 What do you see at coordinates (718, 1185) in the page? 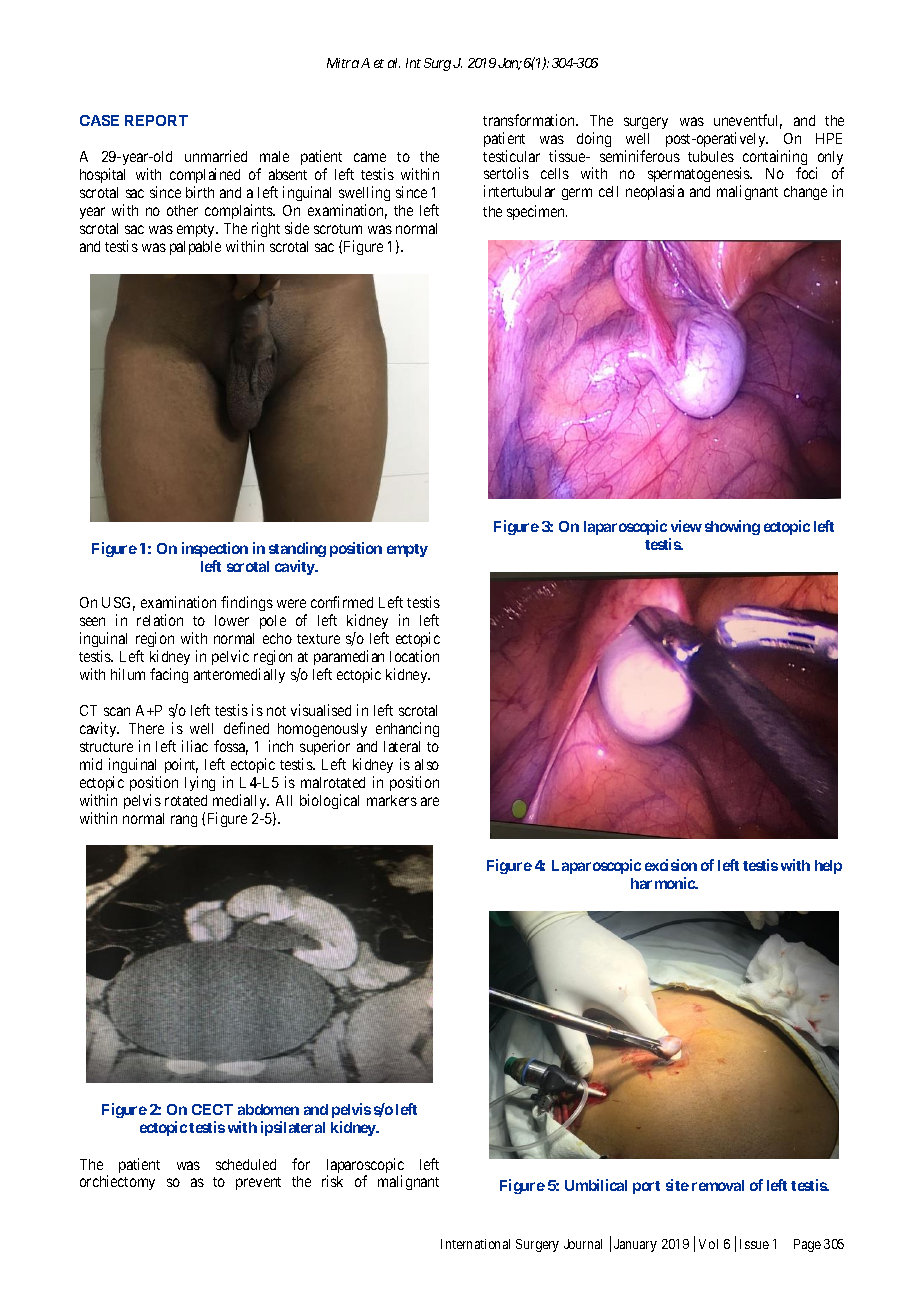
I see `removal` at bounding box center [718, 1185].
